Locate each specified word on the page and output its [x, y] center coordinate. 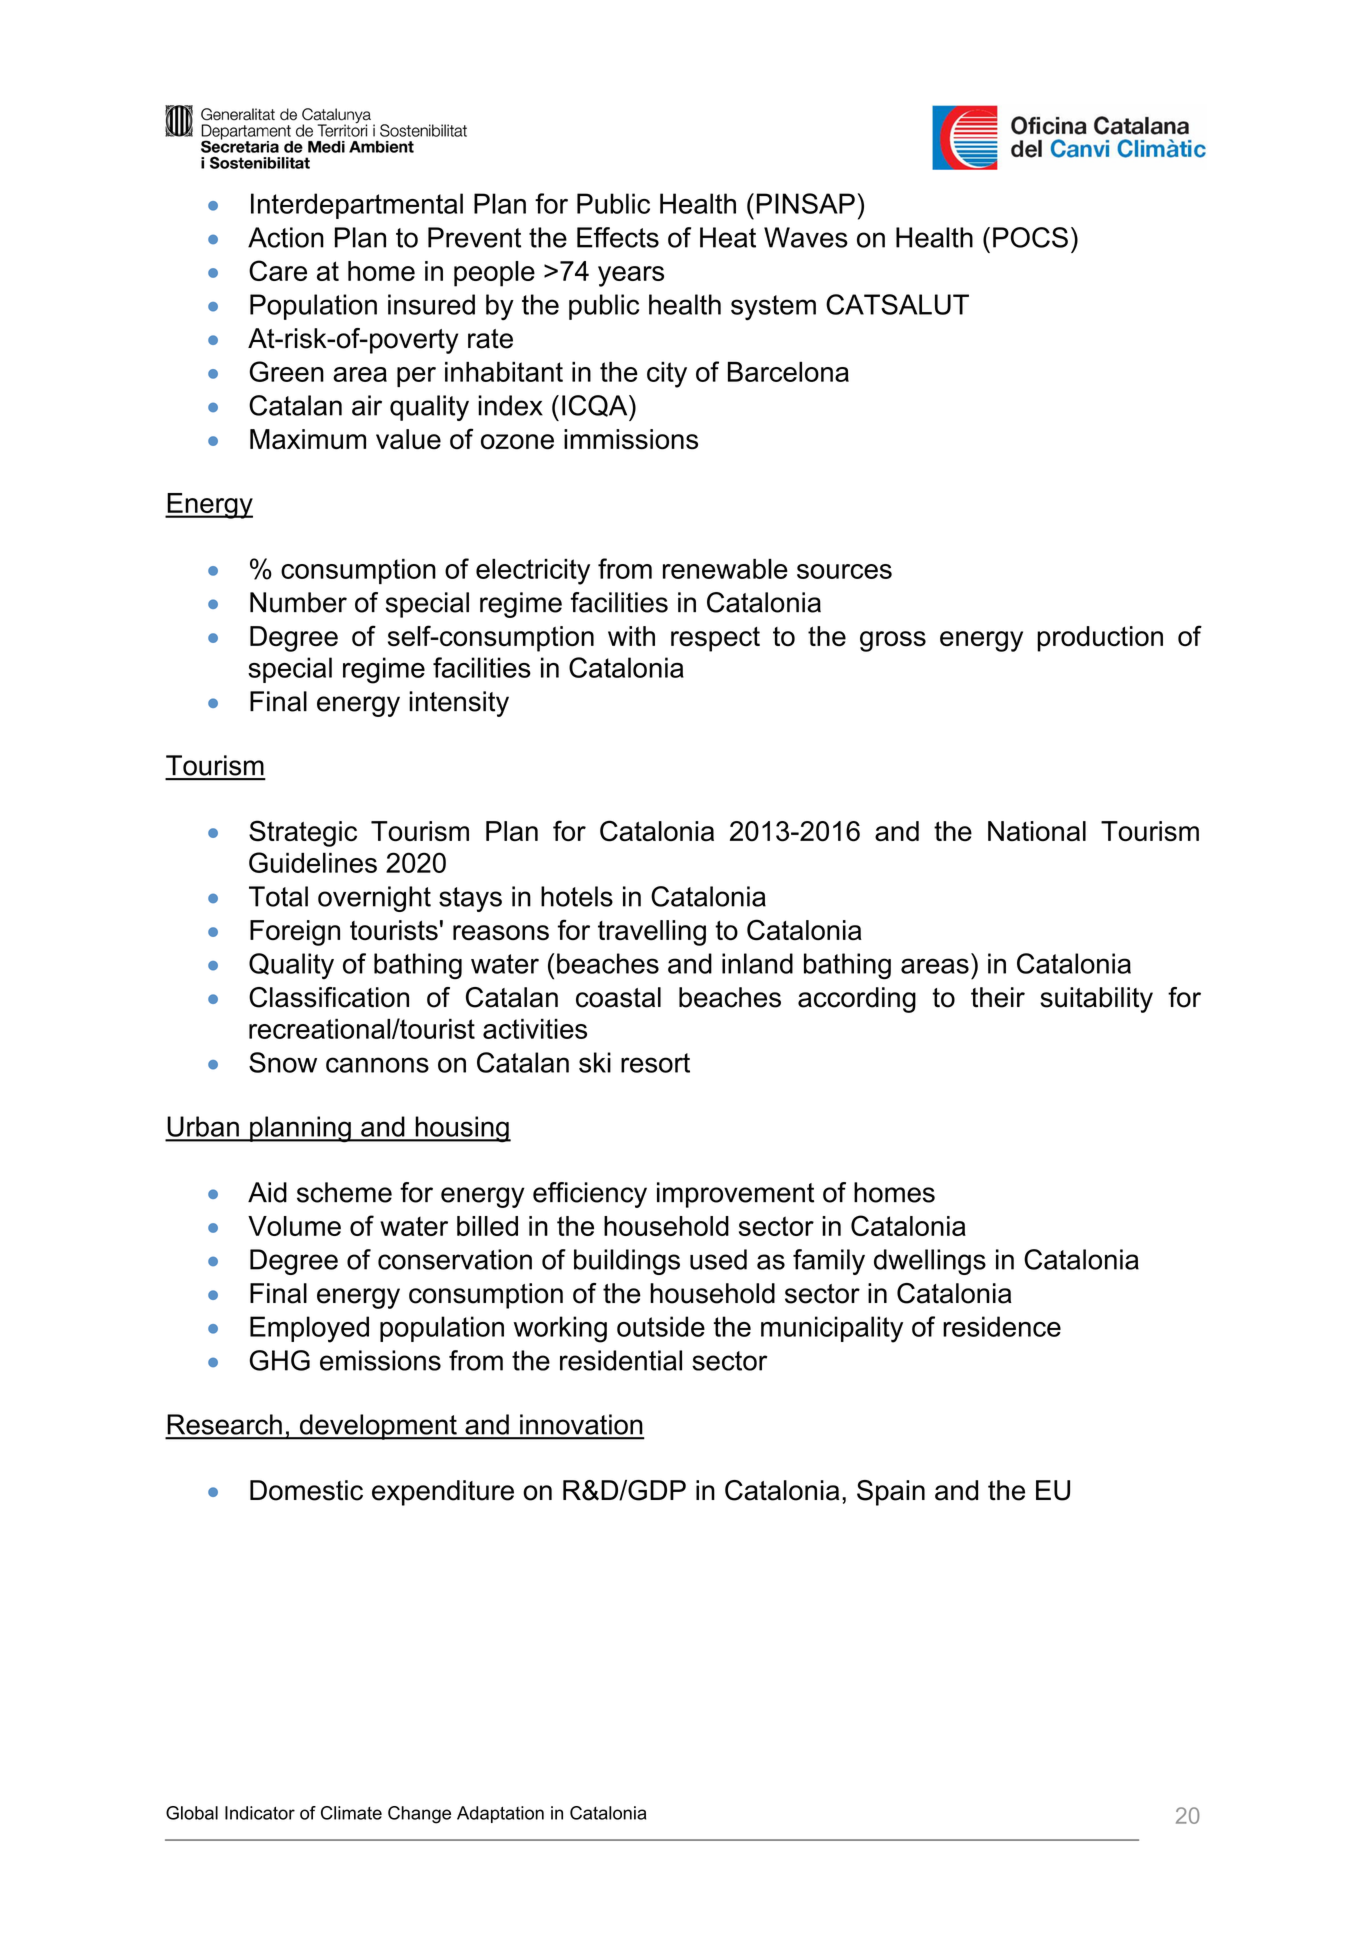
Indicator [260, 1813]
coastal [618, 997]
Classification [329, 997]
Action [286, 237]
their [998, 997]
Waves [806, 237]
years [631, 276]
